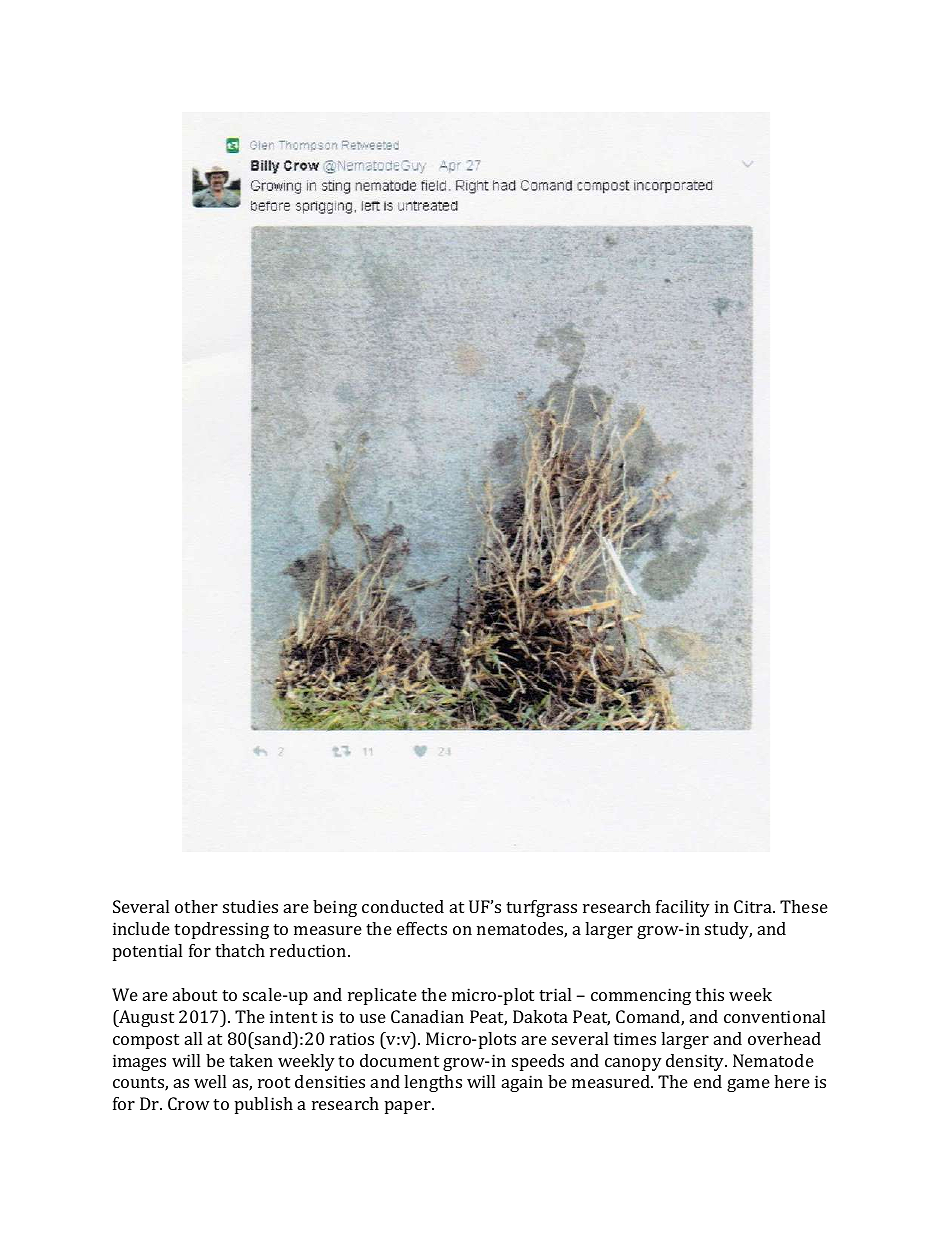  What do you see at coordinates (409, 1107) in the screenshot?
I see `paper` at bounding box center [409, 1107].
